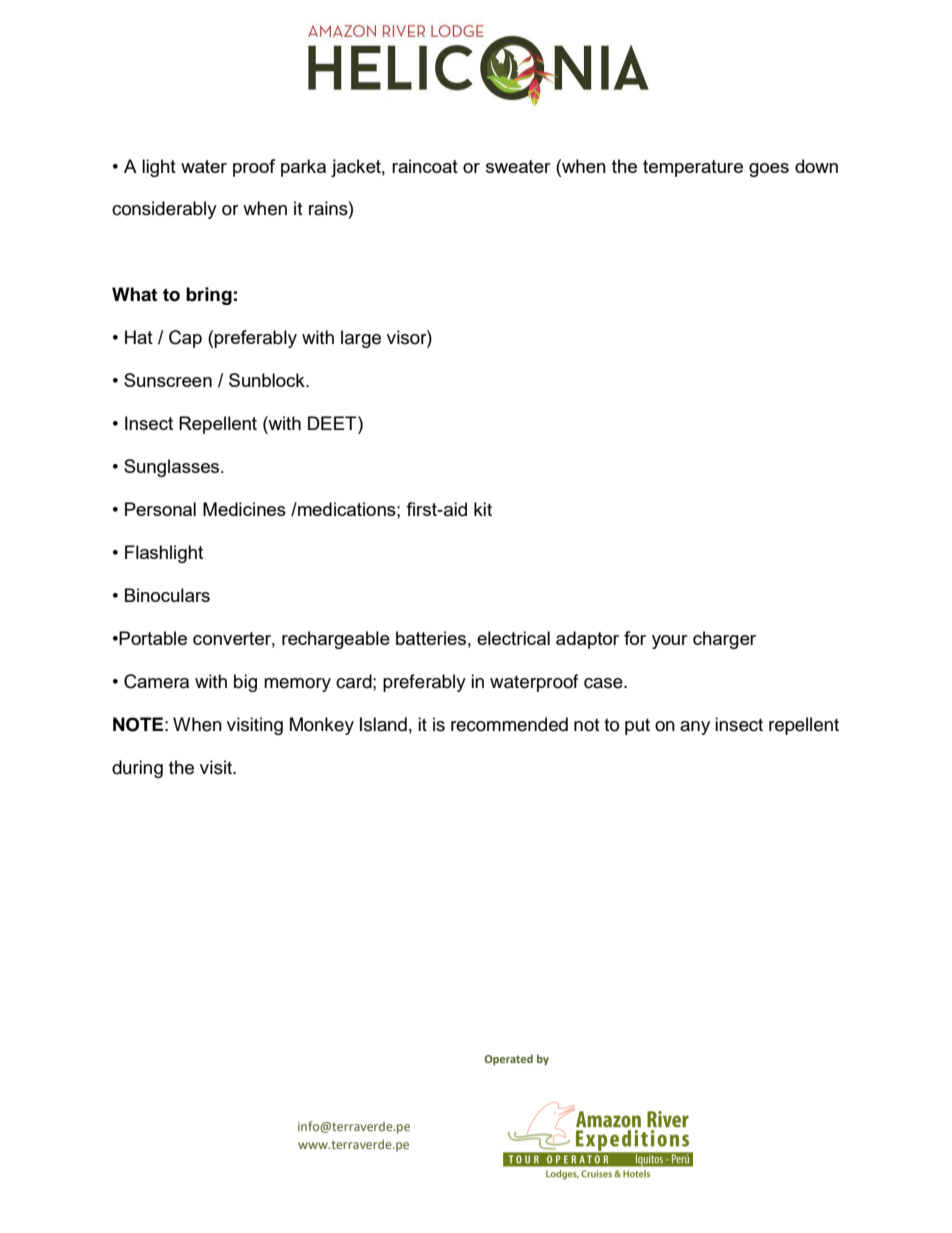 This screenshot has height=1233, width=952. What do you see at coordinates (509, 724) in the screenshot?
I see `recommended` at bounding box center [509, 724].
